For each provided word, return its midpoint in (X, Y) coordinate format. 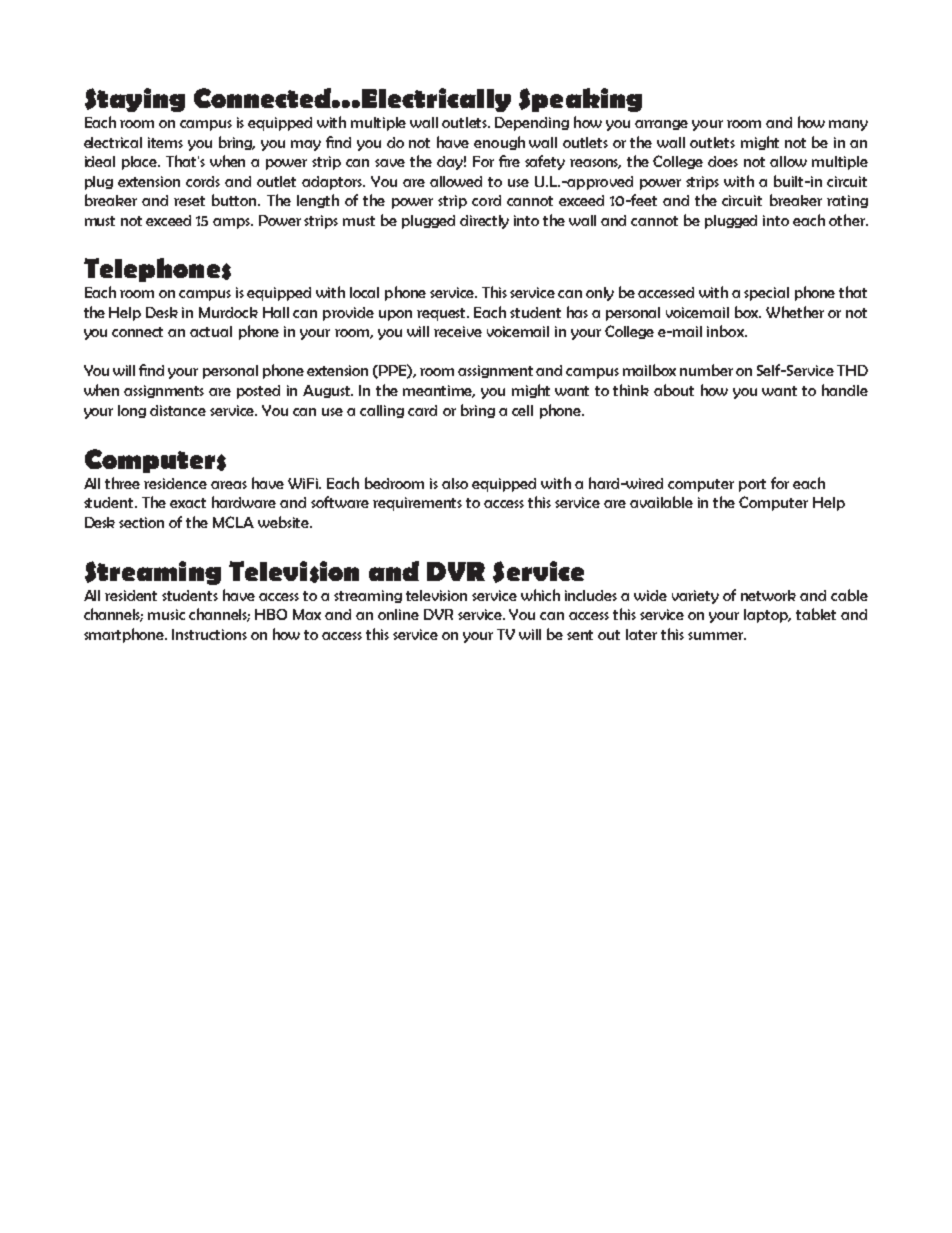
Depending (532, 124)
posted (258, 392)
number (706, 370)
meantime (439, 391)
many (848, 125)
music (166, 614)
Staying (135, 100)
